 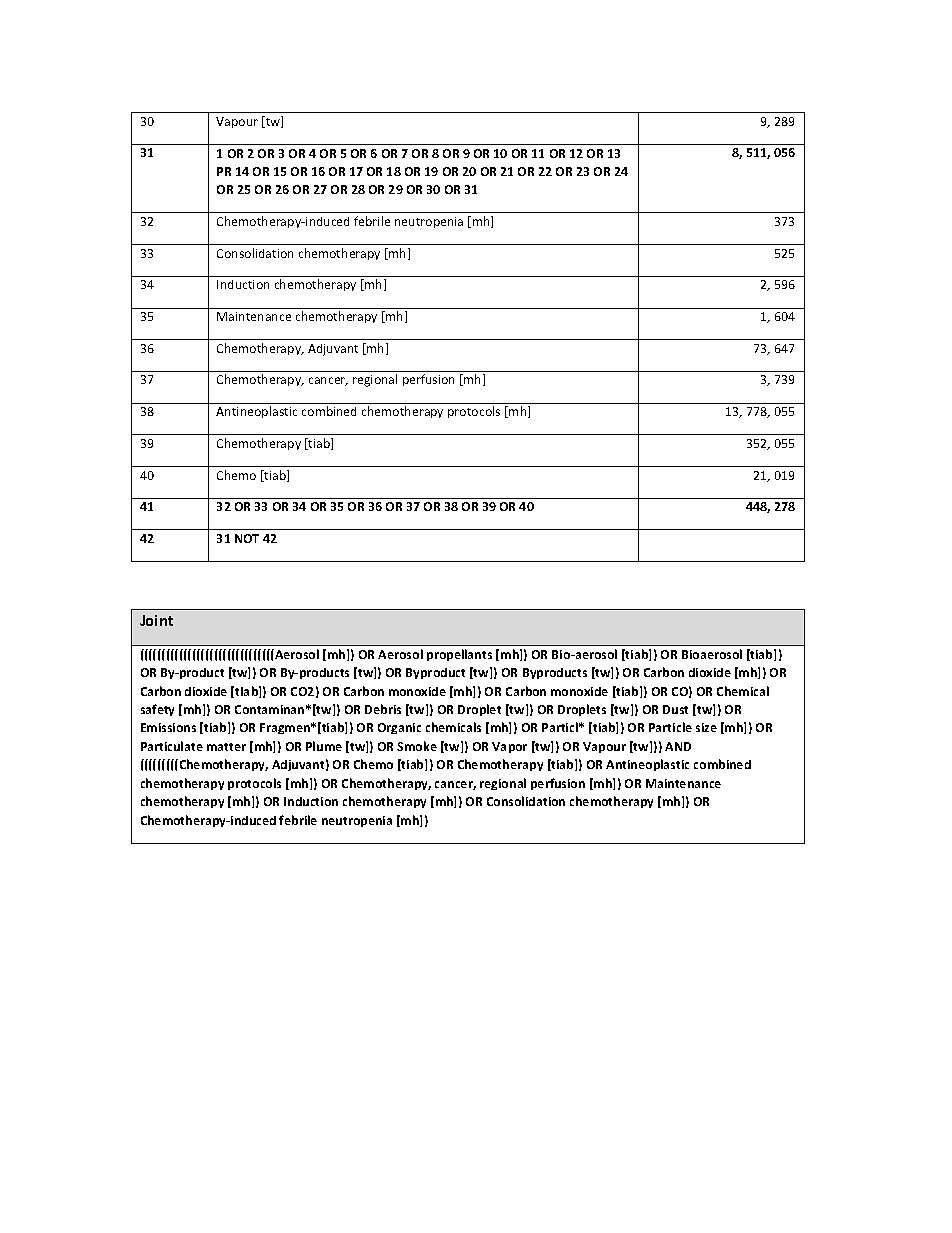 What do you see at coordinates (383, 709) in the page?
I see `Debris` at bounding box center [383, 709].
